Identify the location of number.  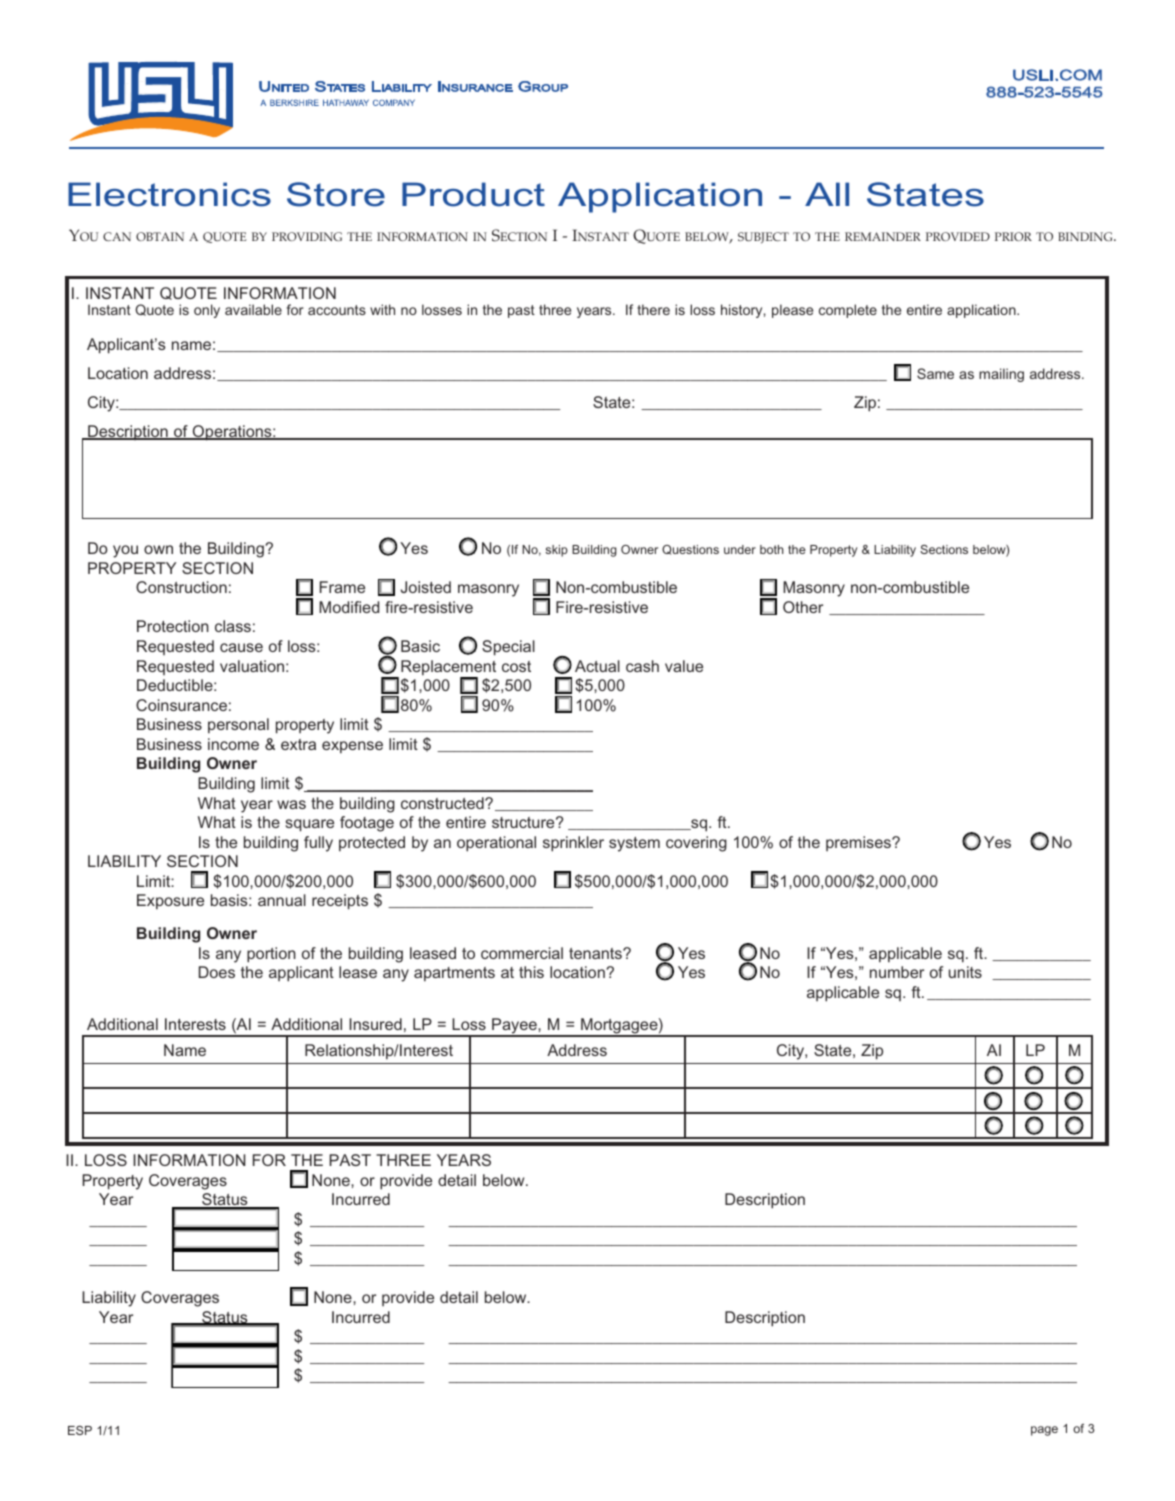
(897, 972).
